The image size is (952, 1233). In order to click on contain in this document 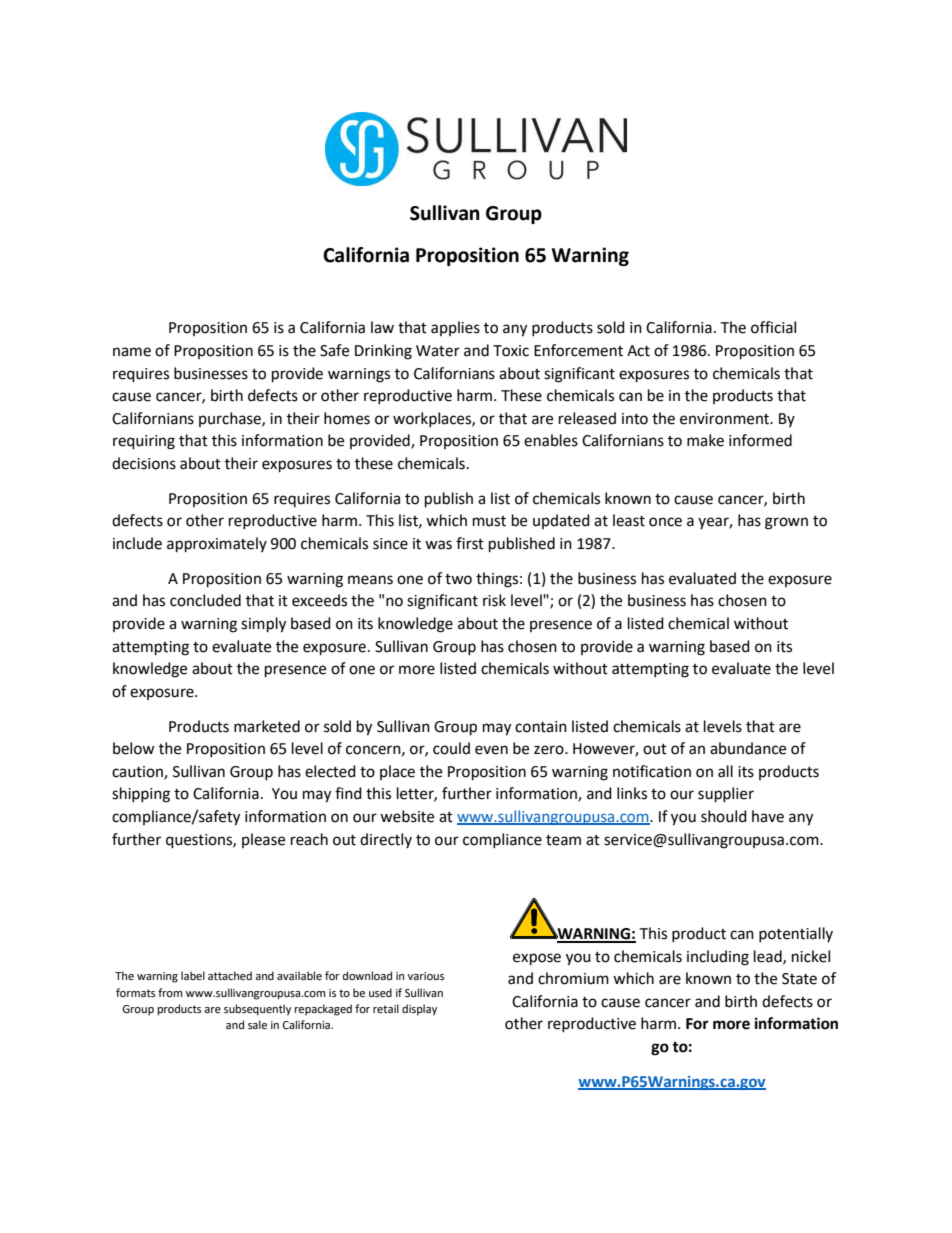, I will do `click(541, 727)`.
